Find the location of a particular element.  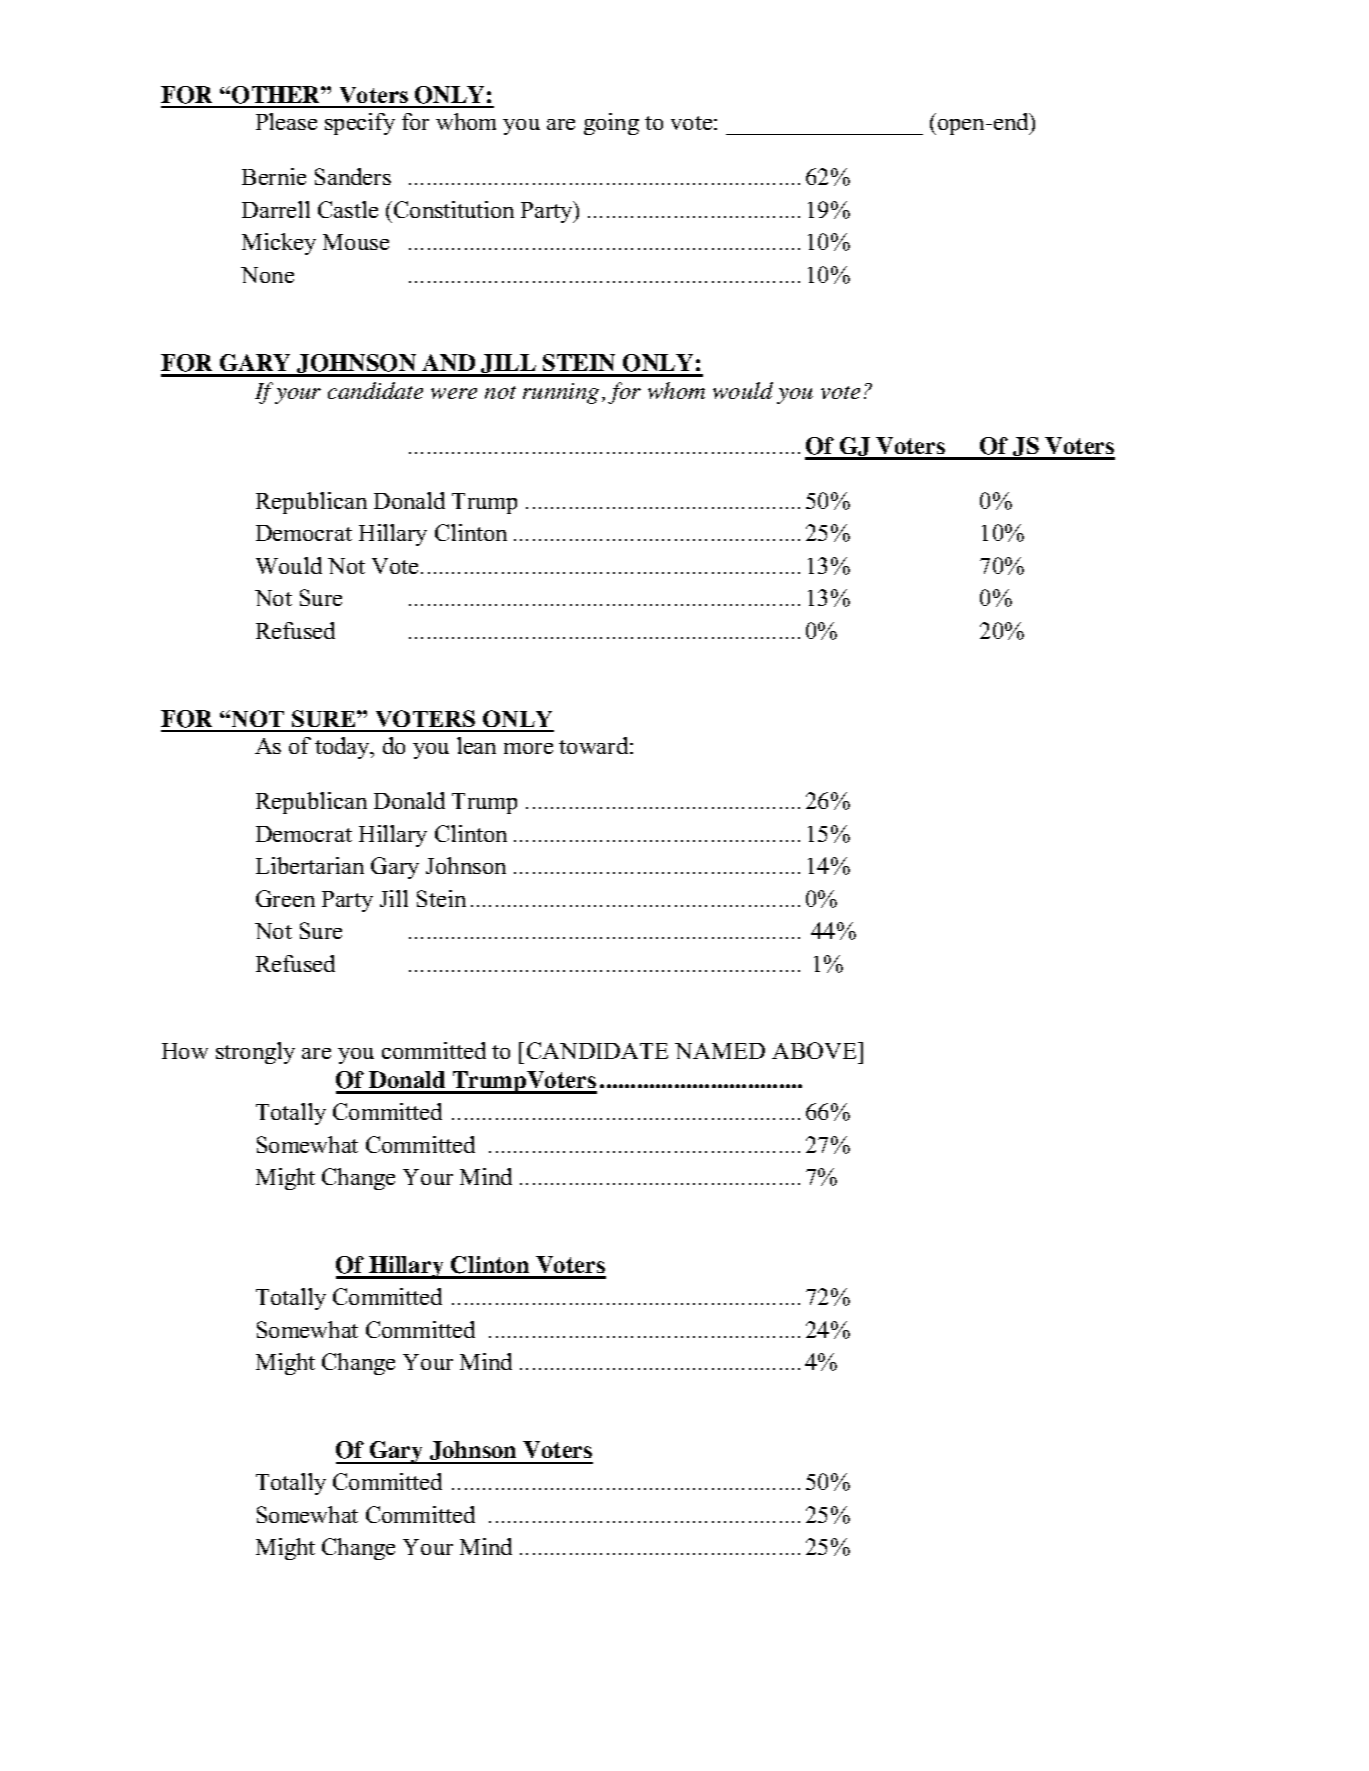

Bernie is located at coordinates (274, 176).
